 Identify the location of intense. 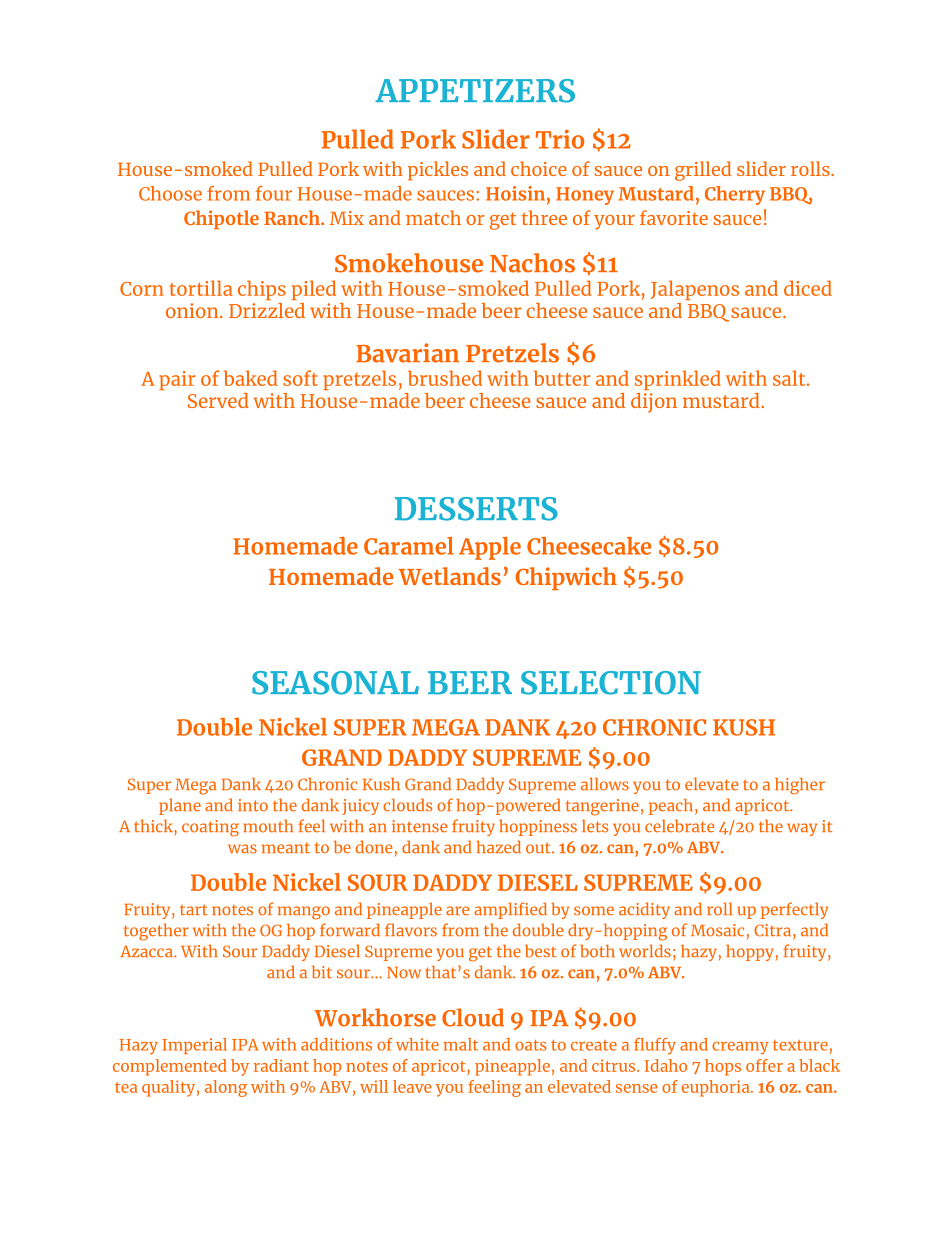
(419, 826).
